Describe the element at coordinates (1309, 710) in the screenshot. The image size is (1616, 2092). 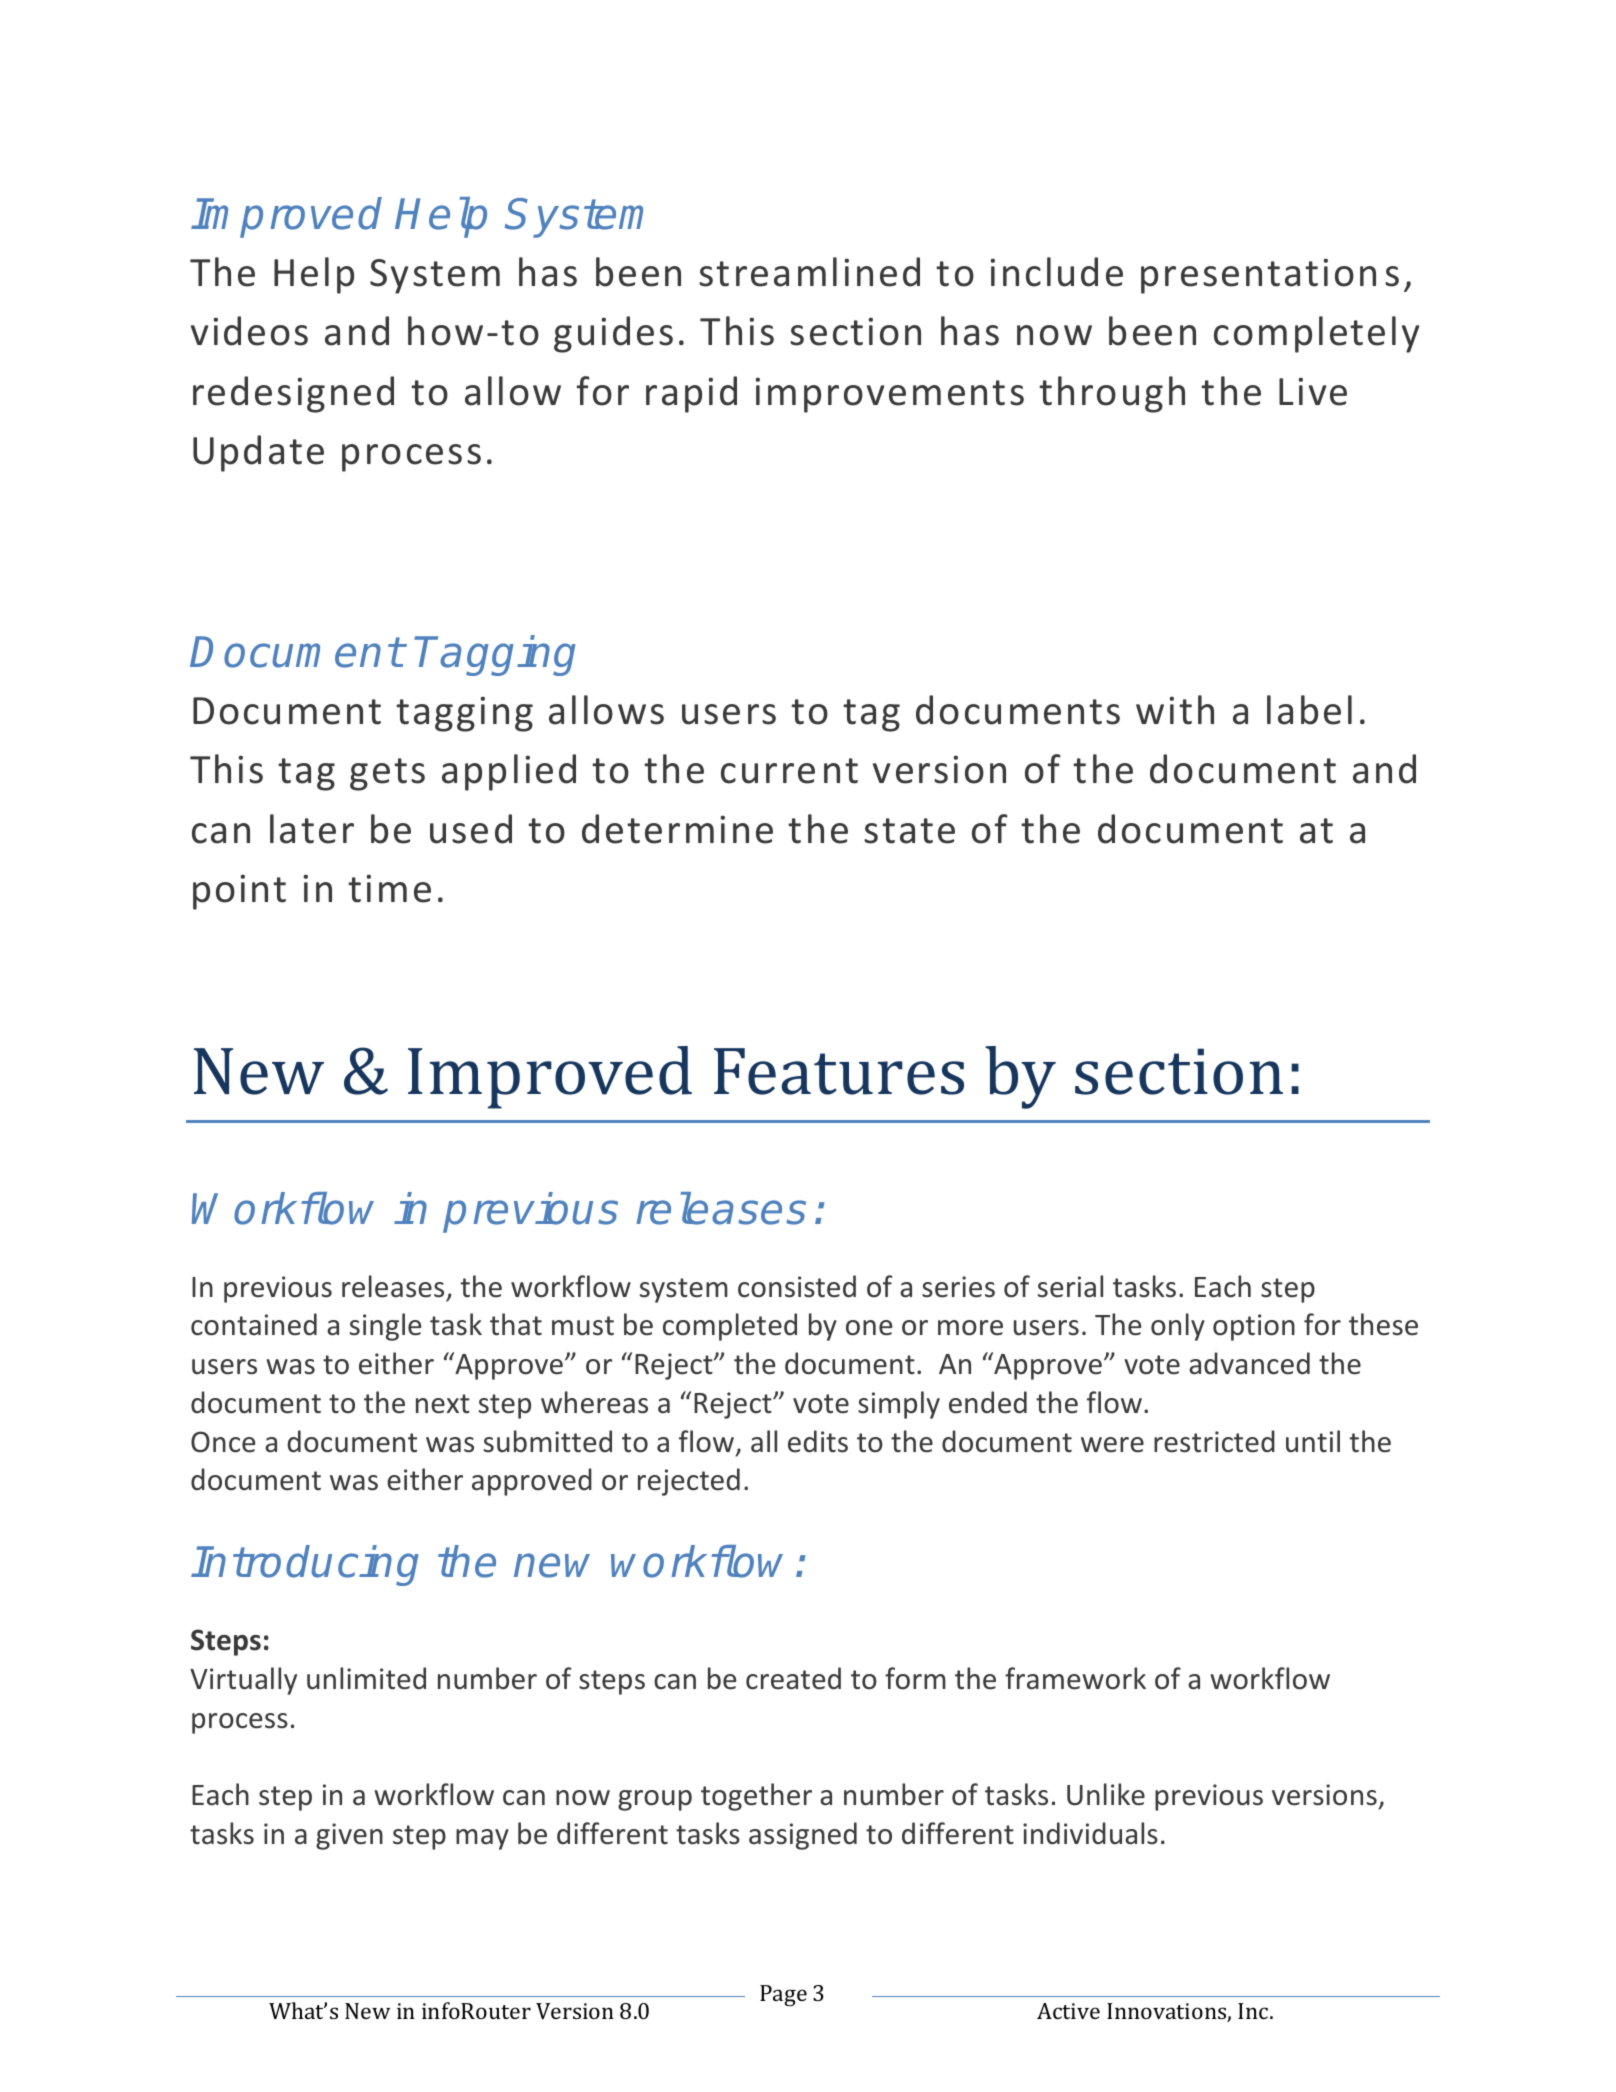
I see `label` at that location.
